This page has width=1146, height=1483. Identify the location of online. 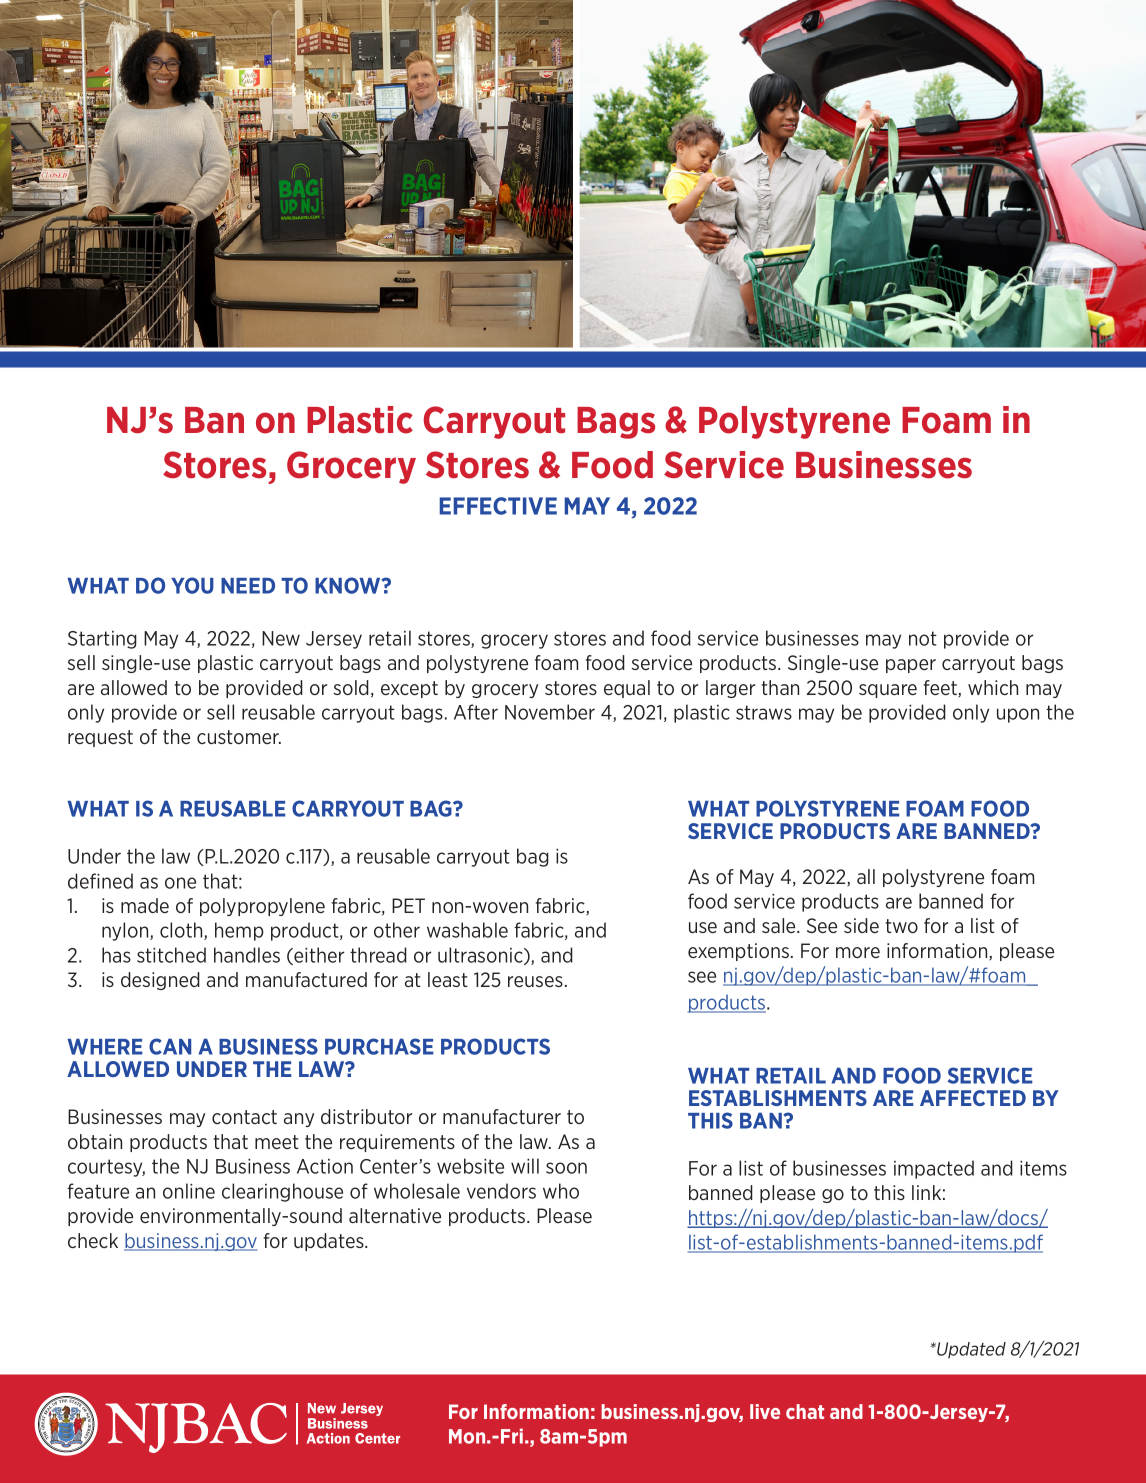
(189, 1191).
